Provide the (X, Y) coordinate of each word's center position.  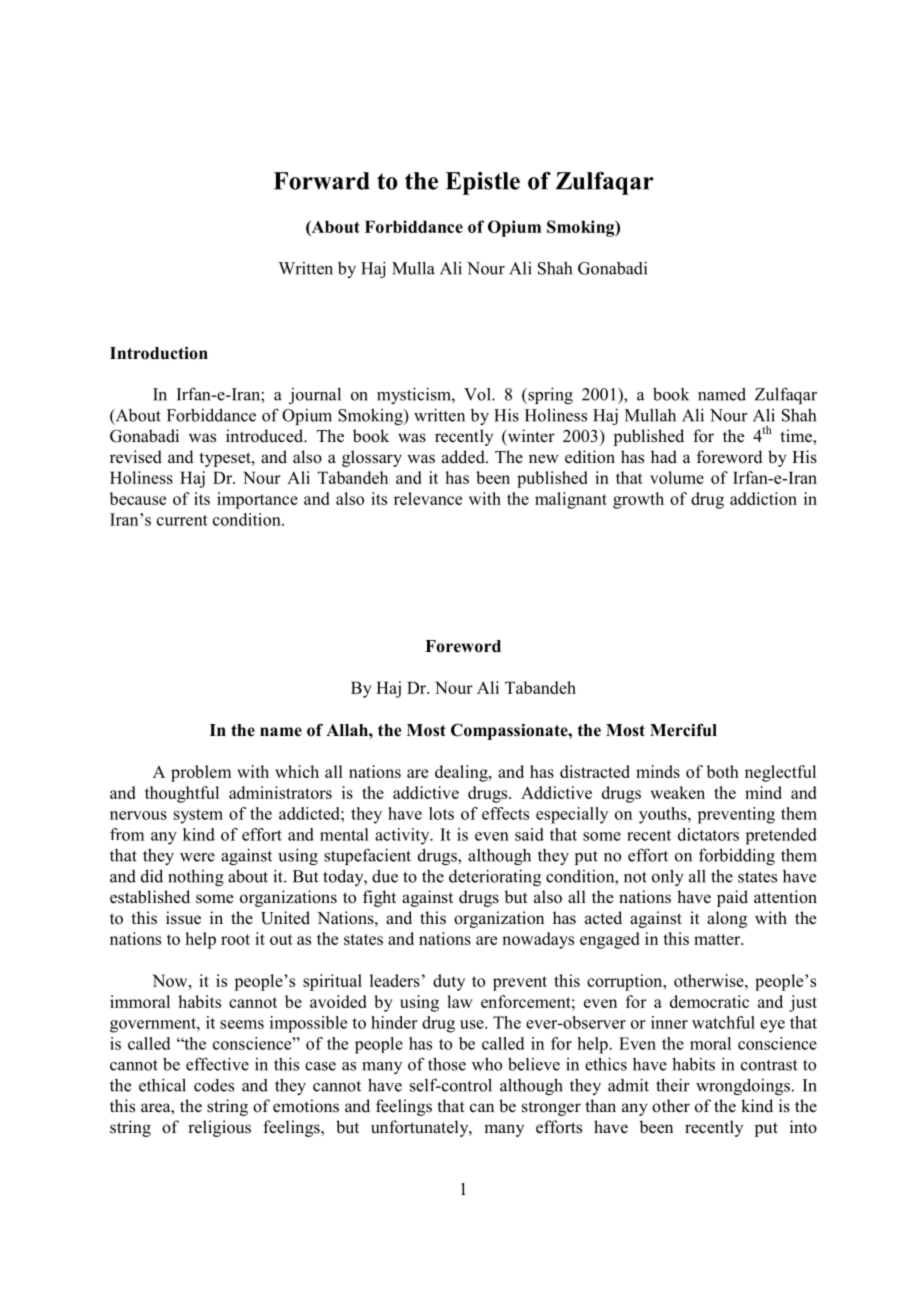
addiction (763, 498)
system (198, 816)
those (447, 1064)
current (182, 520)
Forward (321, 181)
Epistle (482, 183)
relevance (428, 498)
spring (549, 395)
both (723, 771)
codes (214, 1085)
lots (441, 813)
